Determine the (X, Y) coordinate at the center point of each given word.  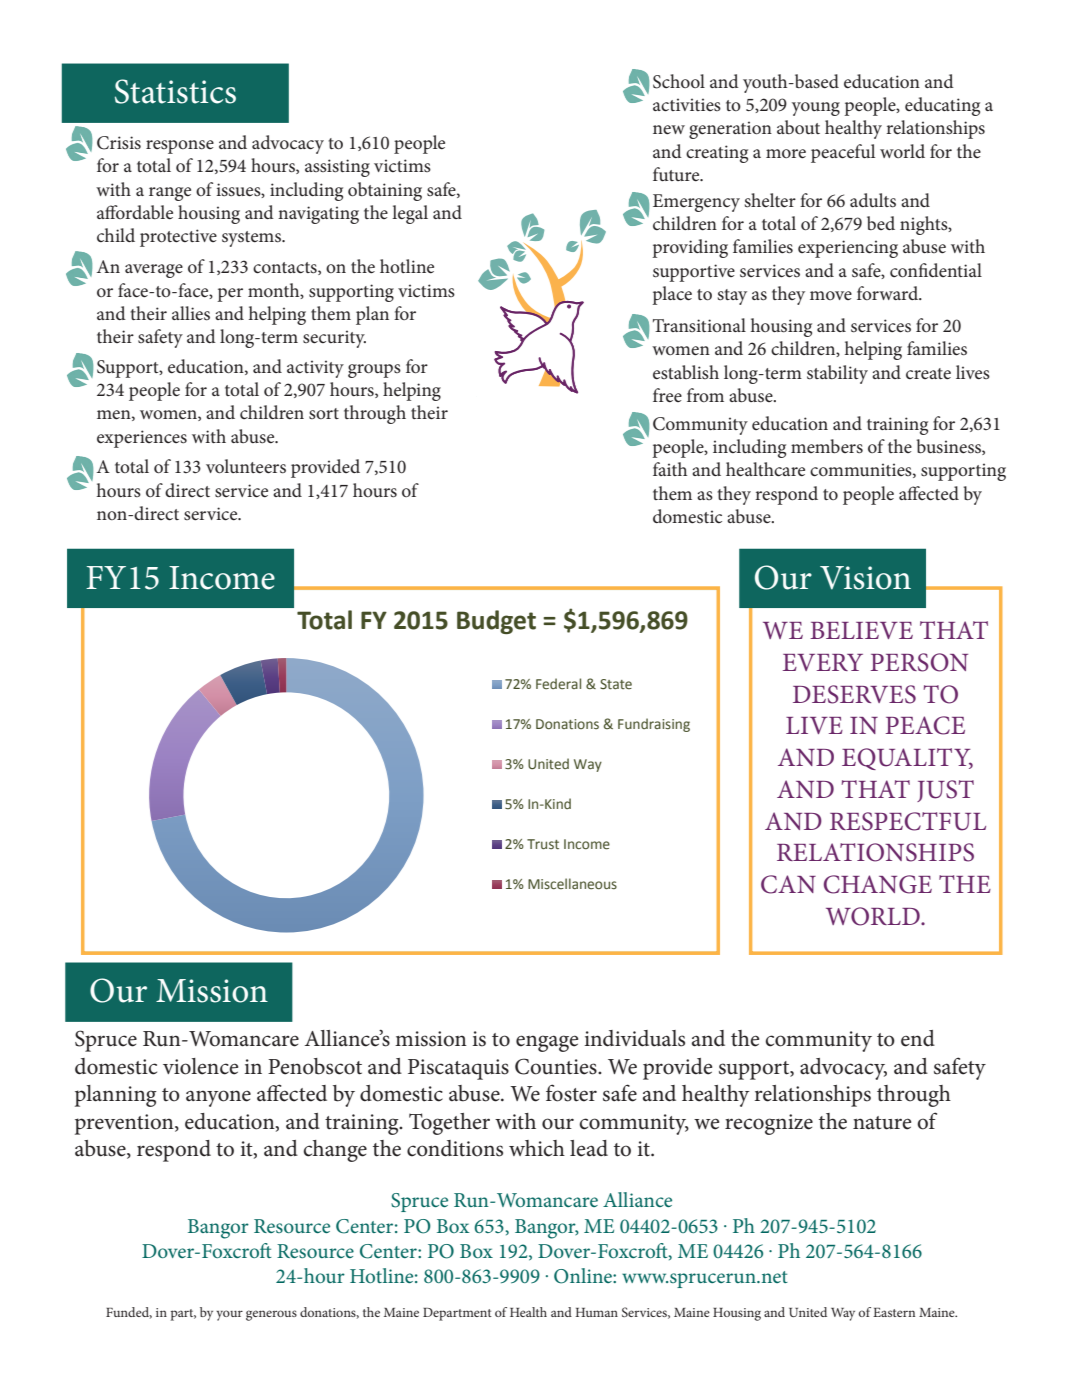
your (229, 1315)
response (180, 147)
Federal (558, 683)
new (669, 130)
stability (837, 374)
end (918, 1038)
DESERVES (854, 694)
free (667, 395)
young (816, 109)
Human (596, 1312)
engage (547, 1043)
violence (200, 1066)
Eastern (894, 1312)
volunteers (246, 466)
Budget (496, 622)
